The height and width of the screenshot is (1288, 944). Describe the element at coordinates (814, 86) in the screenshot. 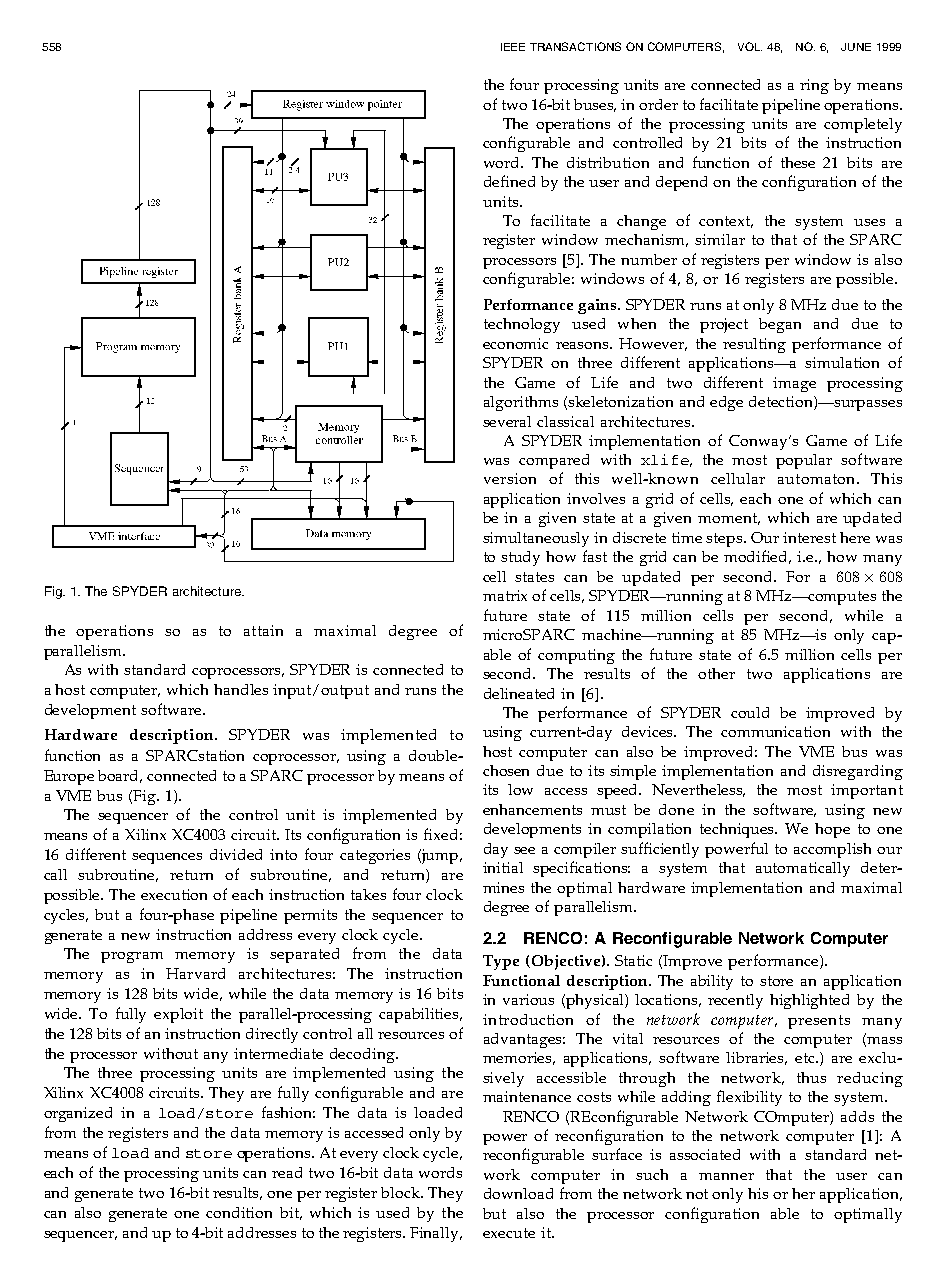

I see `ring` at that location.
